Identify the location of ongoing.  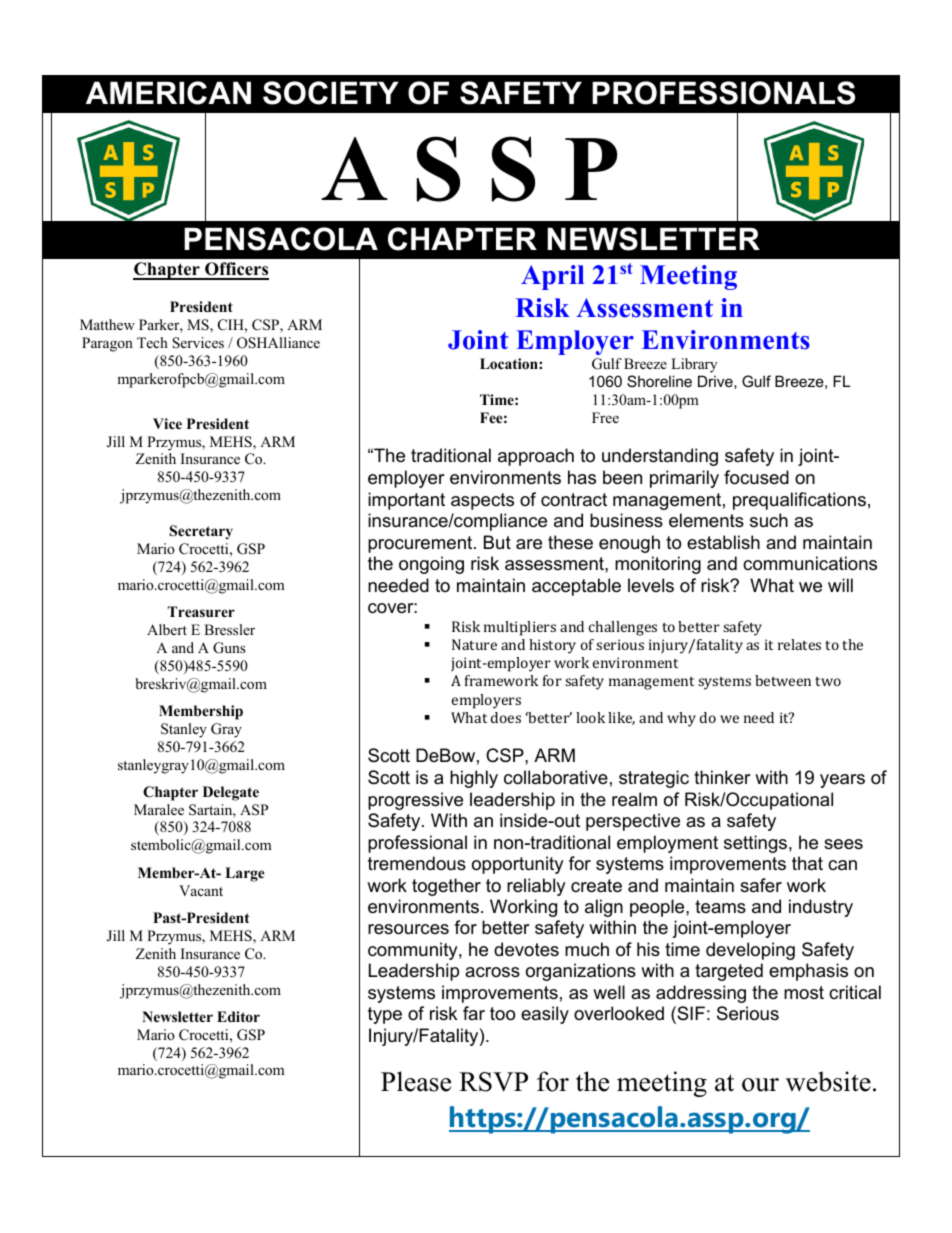
(431, 565).
